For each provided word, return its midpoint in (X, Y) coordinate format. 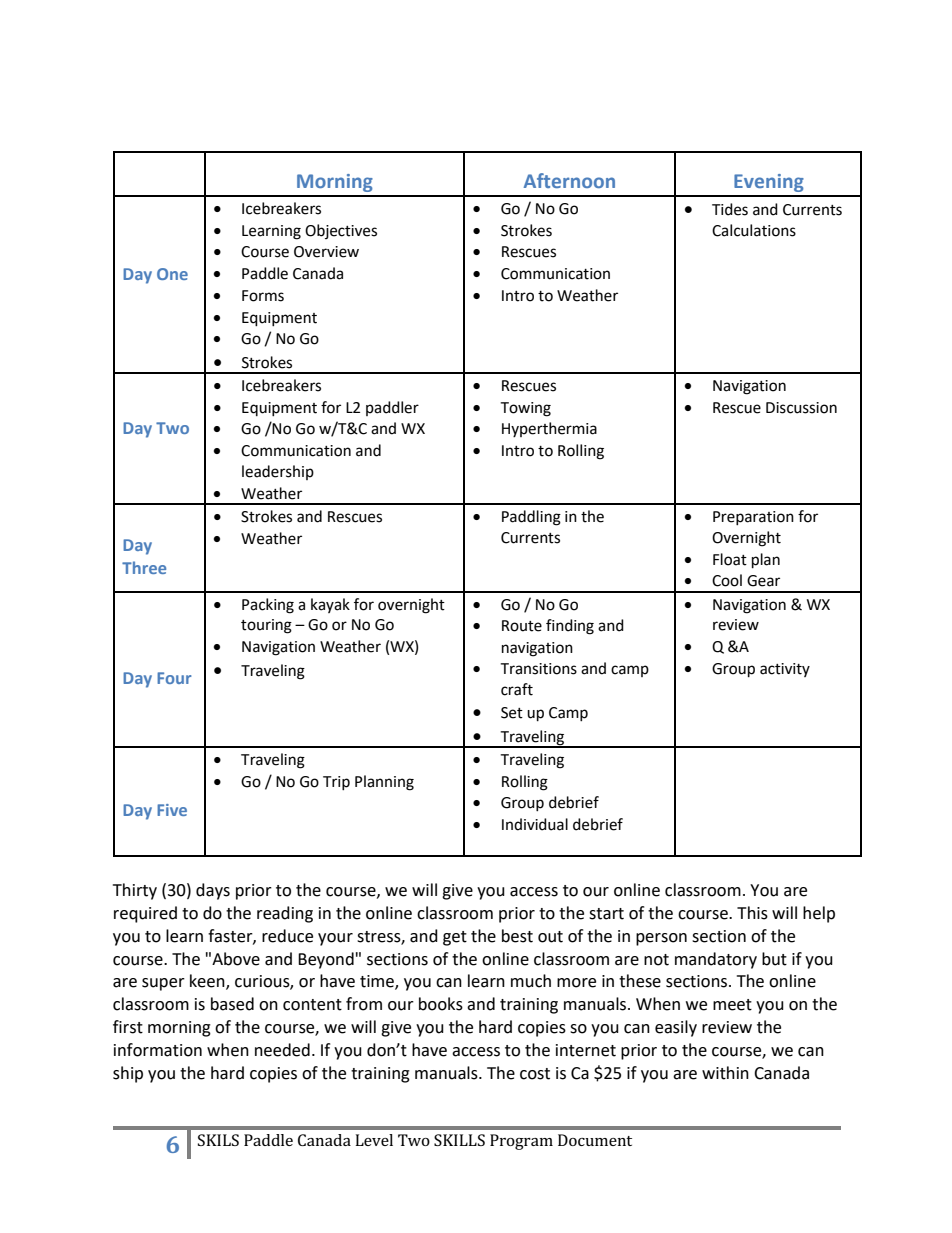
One (172, 274)
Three (144, 567)
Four (174, 678)
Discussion (801, 408)
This (752, 913)
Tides (730, 209)
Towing (525, 409)
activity (785, 670)
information (158, 1050)
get (455, 938)
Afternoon (569, 180)
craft (517, 689)
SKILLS (459, 1140)
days (213, 891)
